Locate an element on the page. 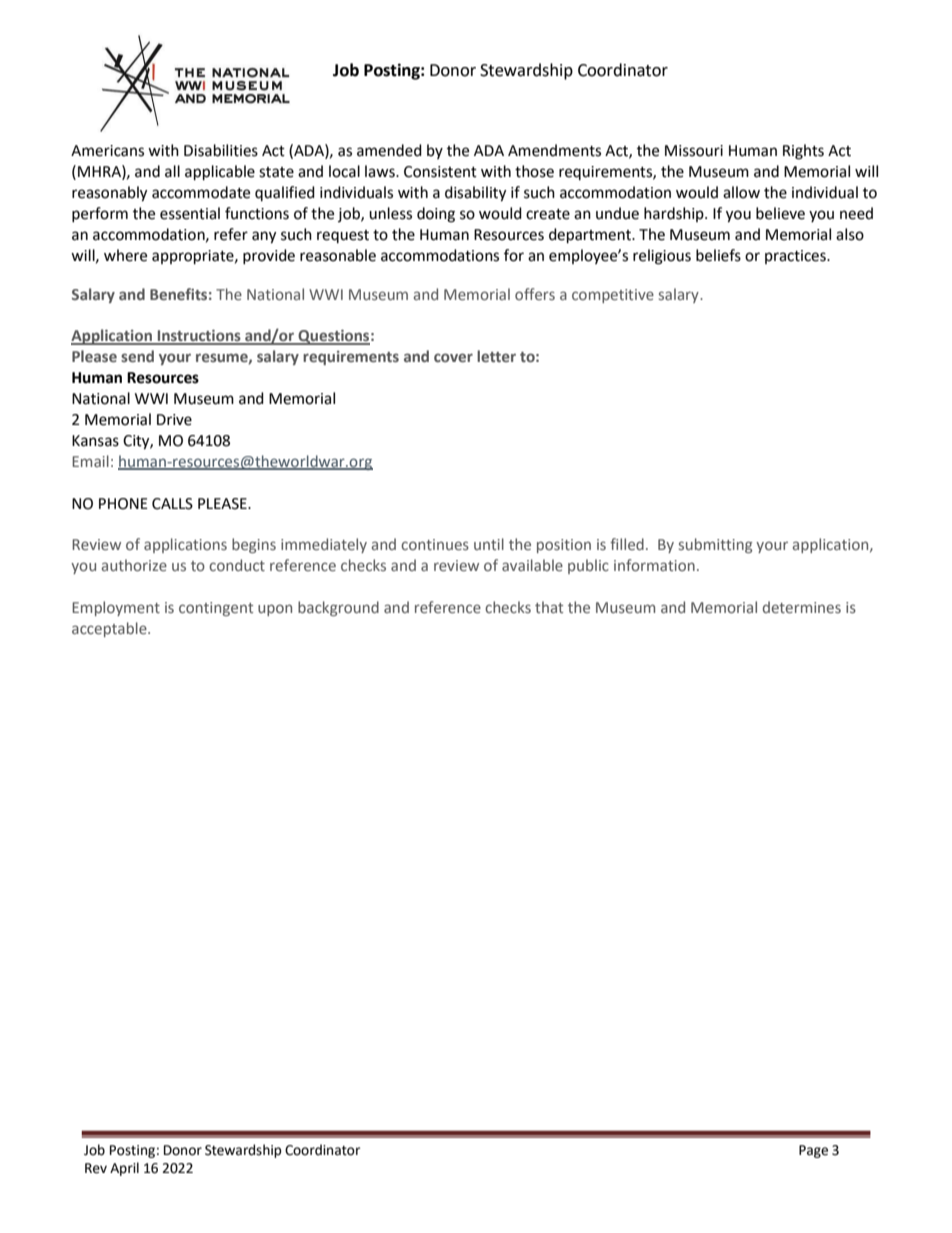 The width and height of the document is (952, 1233). accommodate is located at coordinates (201, 192).
